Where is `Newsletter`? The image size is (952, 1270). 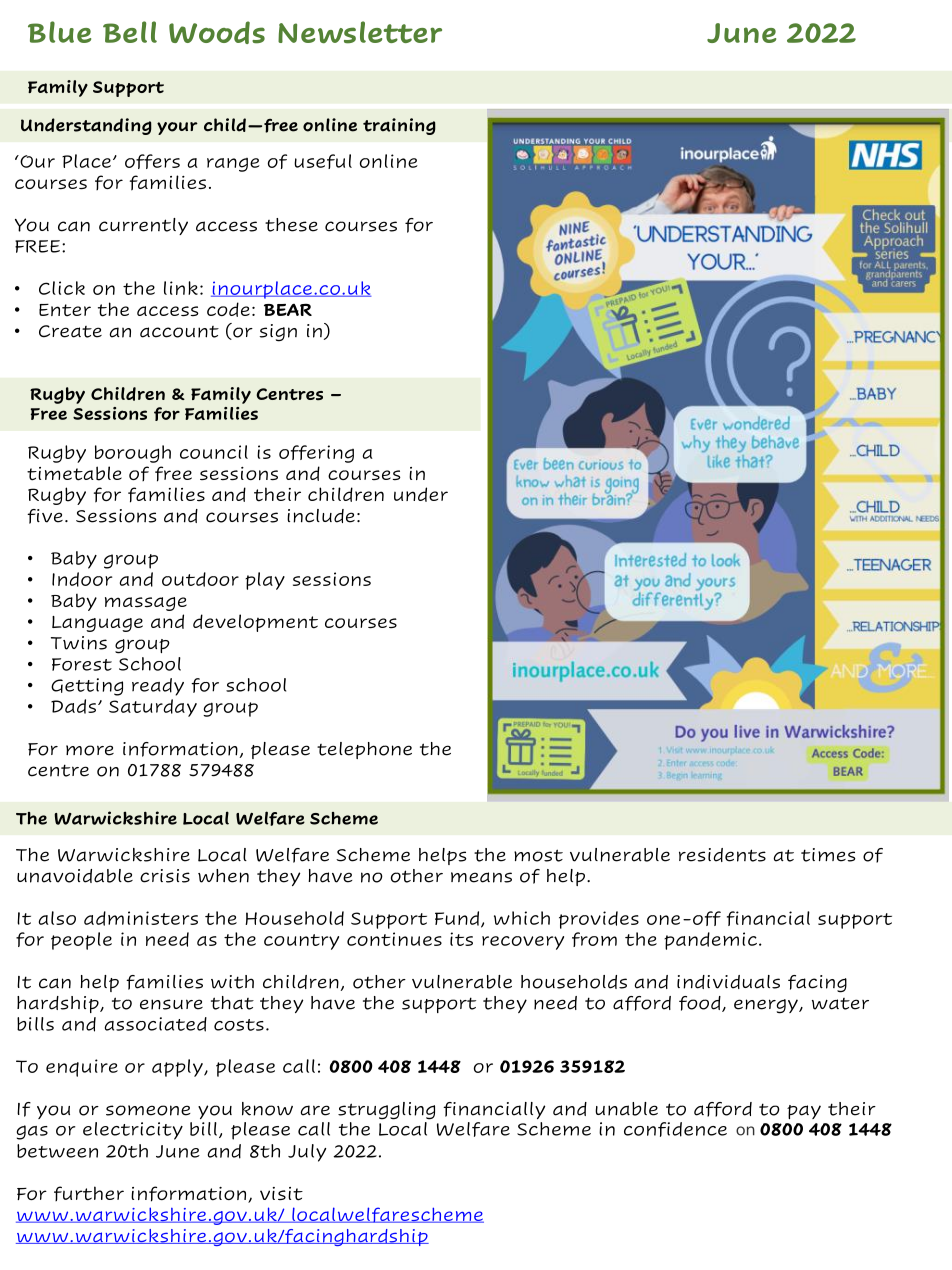
Newsletter is located at coordinates (360, 32).
